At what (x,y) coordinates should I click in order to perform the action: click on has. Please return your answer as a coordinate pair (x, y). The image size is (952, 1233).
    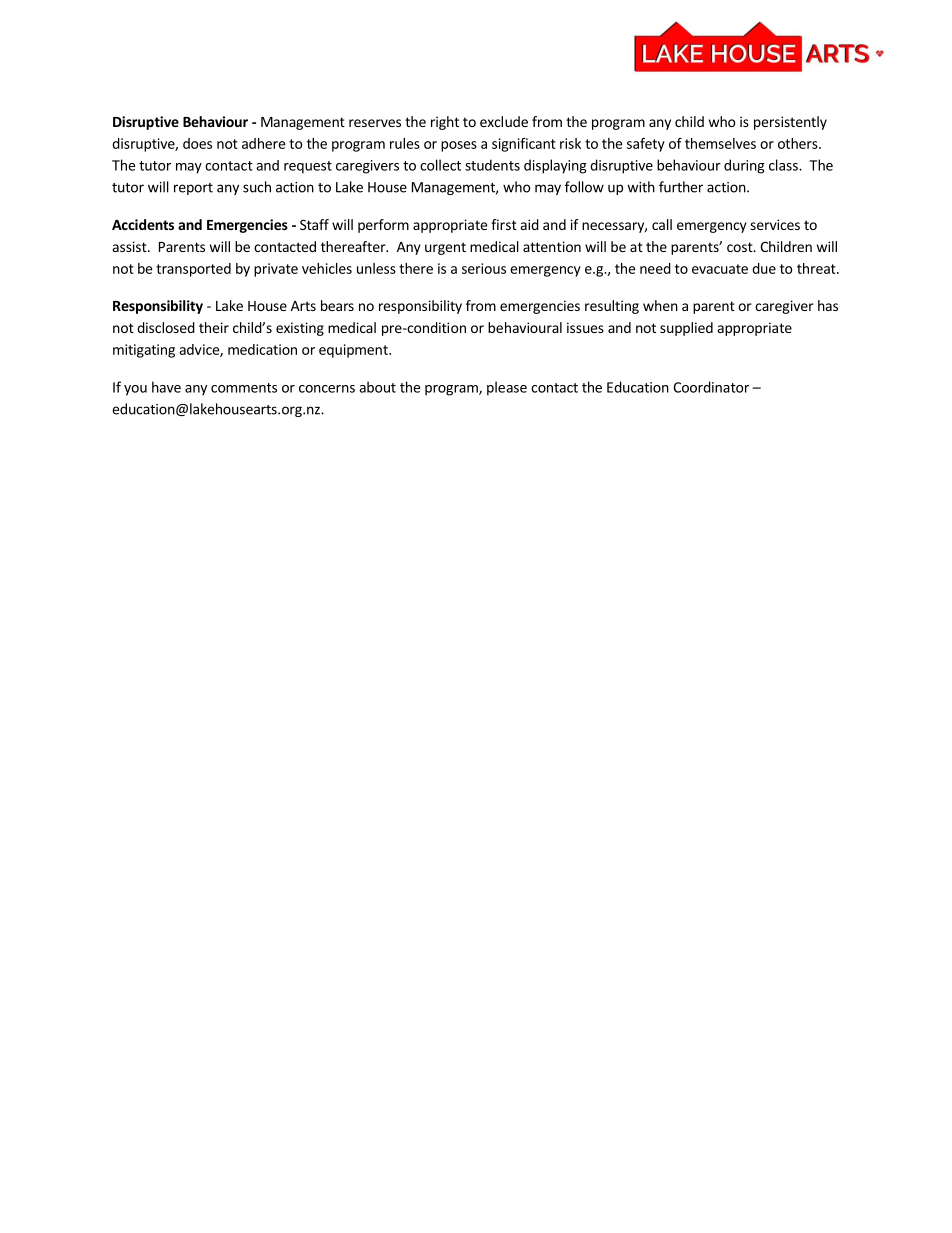
    Looking at the image, I should click on (828, 305).
